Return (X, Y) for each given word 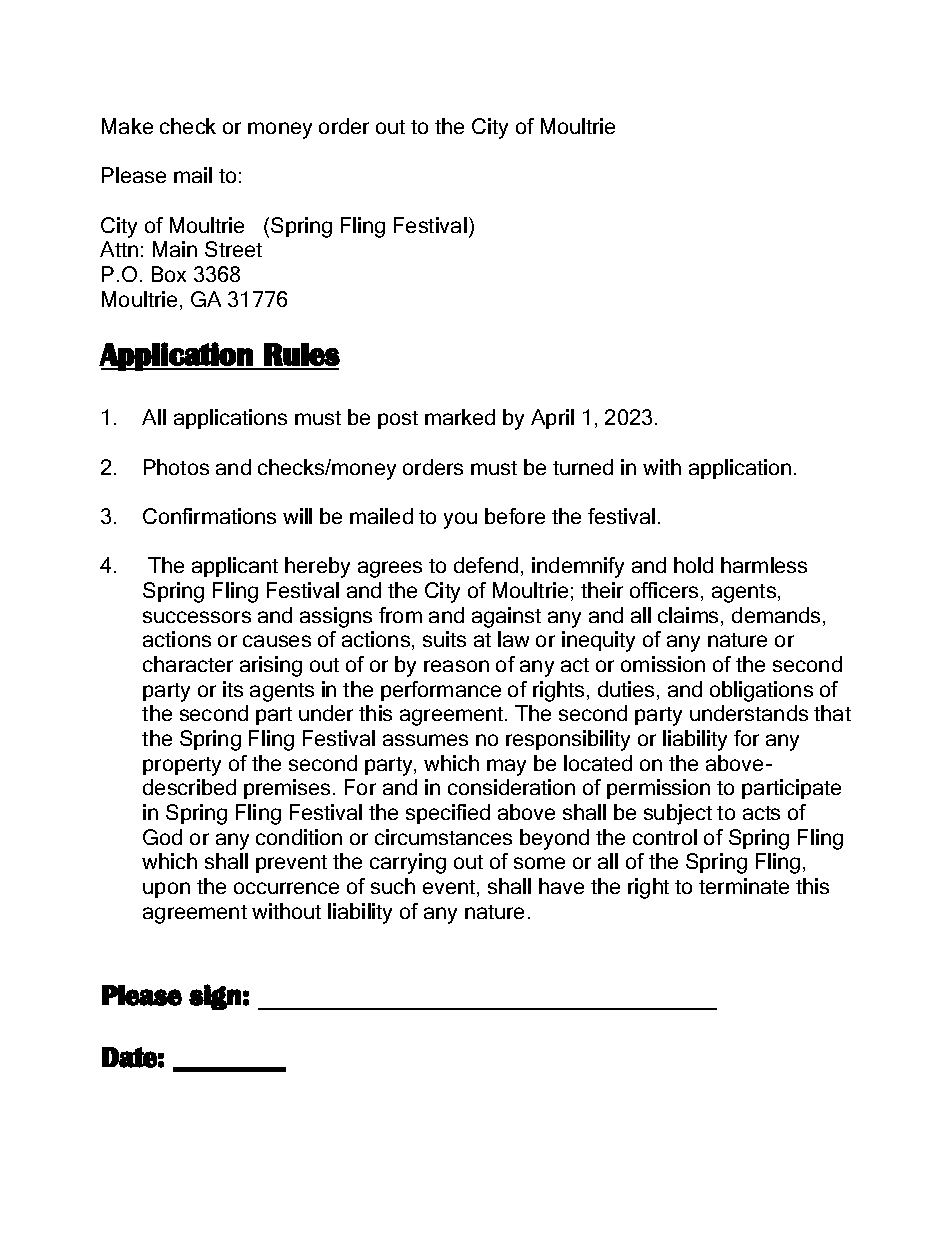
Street (233, 249)
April (552, 419)
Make (127, 126)
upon (166, 890)
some (539, 863)
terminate (744, 886)
